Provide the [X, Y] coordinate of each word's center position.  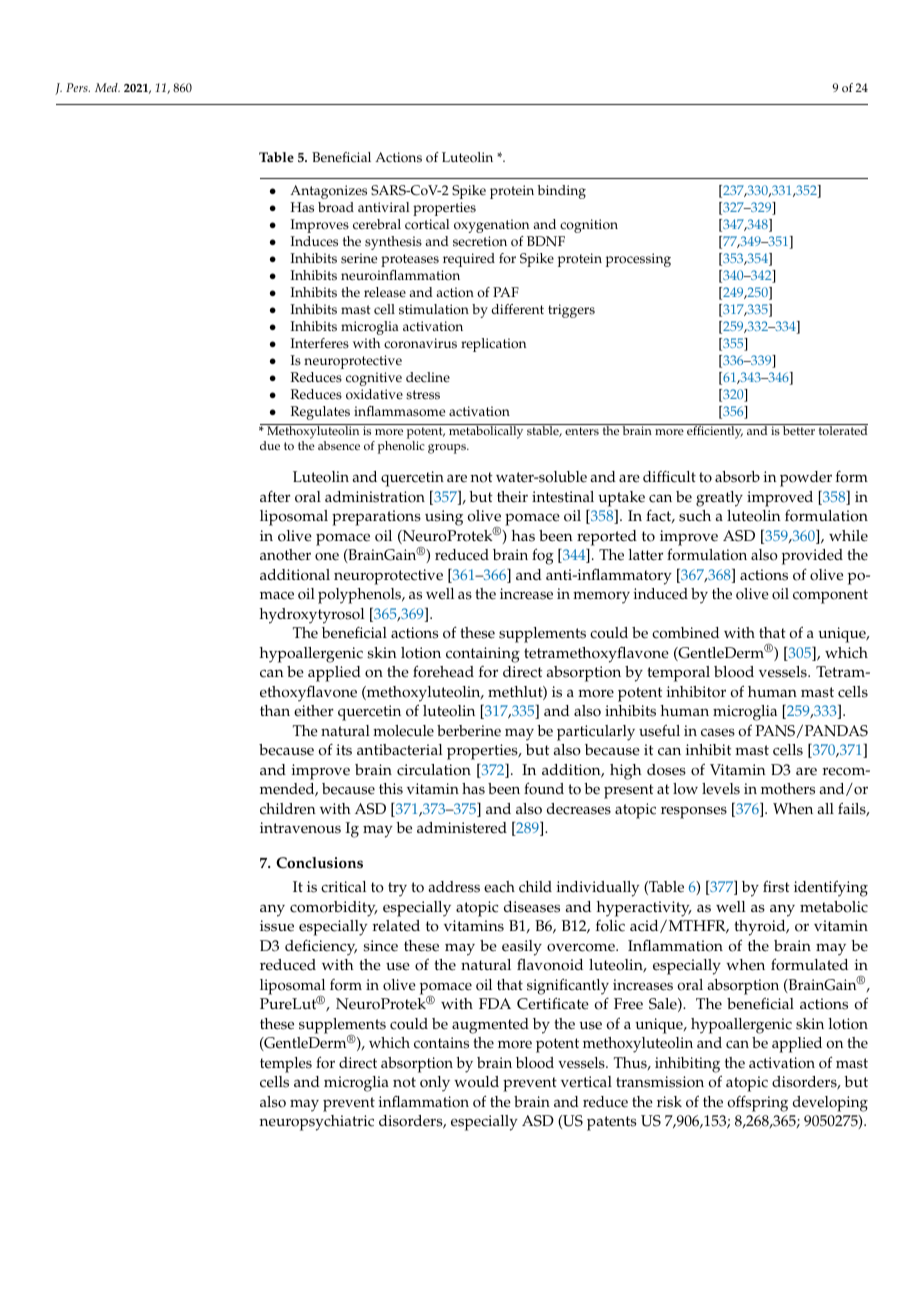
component [830, 596]
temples [286, 1065]
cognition [589, 226]
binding [561, 192]
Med [107, 87]
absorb [737, 477]
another [285, 555]
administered [462, 828]
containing [483, 655]
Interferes [320, 343]
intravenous [300, 828]
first [776, 887]
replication [493, 345]
